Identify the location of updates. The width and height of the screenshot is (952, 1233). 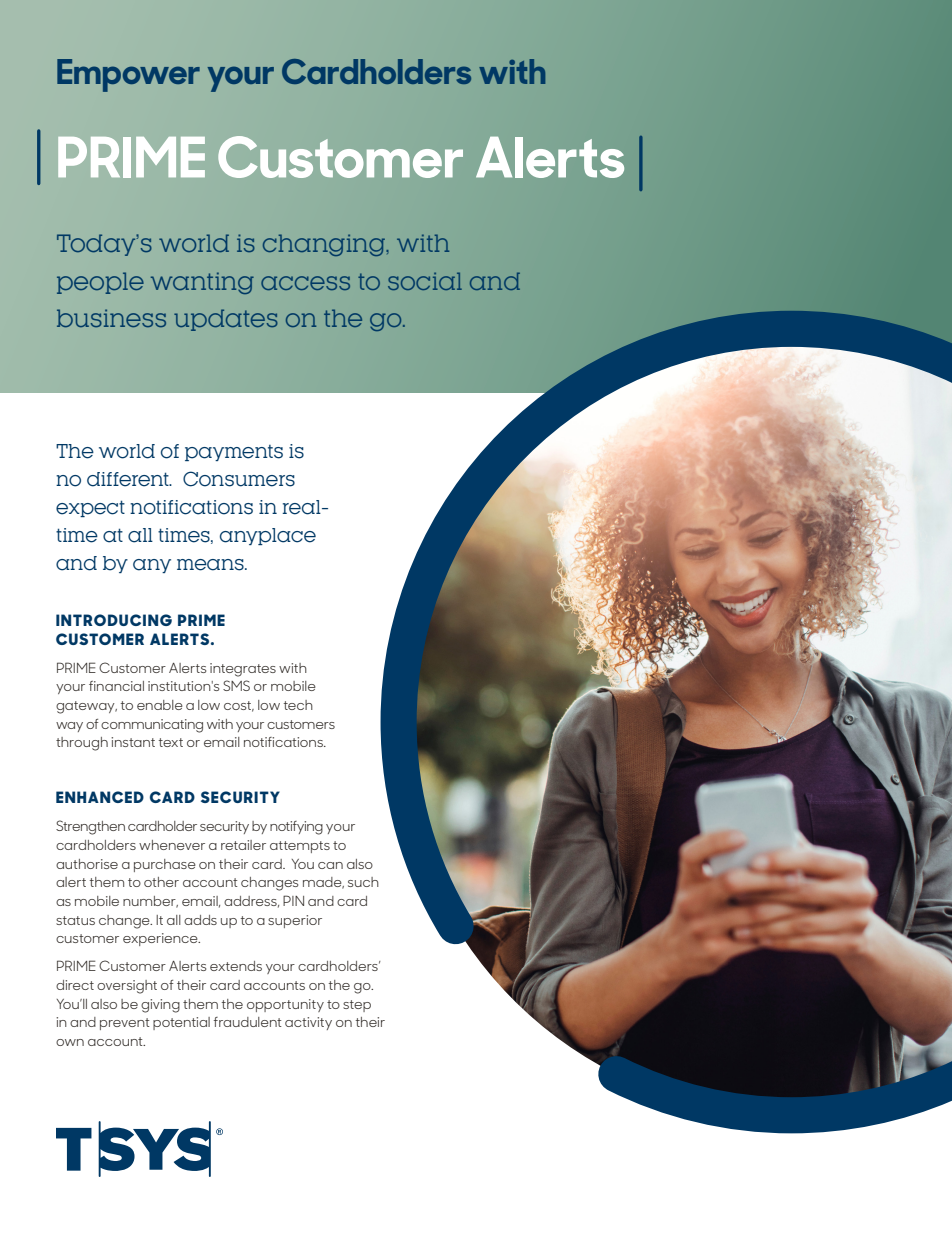
(226, 320).
